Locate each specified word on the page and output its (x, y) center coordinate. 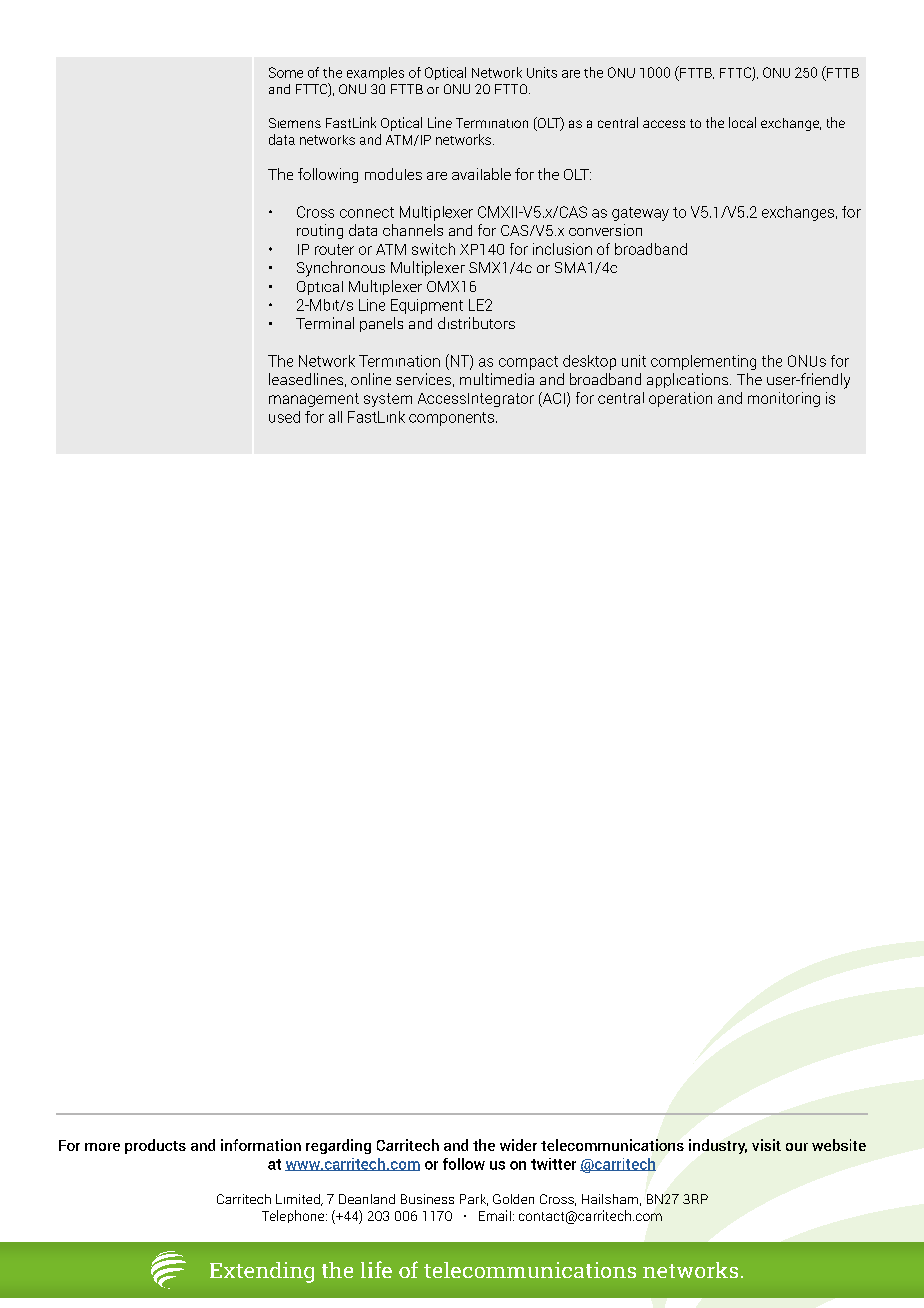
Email (495, 1215)
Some (286, 72)
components (451, 419)
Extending (262, 1272)
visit (766, 1145)
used (284, 417)
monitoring (784, 399)
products (155, 1146)
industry (718, 1146)
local (742, 122)
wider (518, 1145)
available (481, 174)
